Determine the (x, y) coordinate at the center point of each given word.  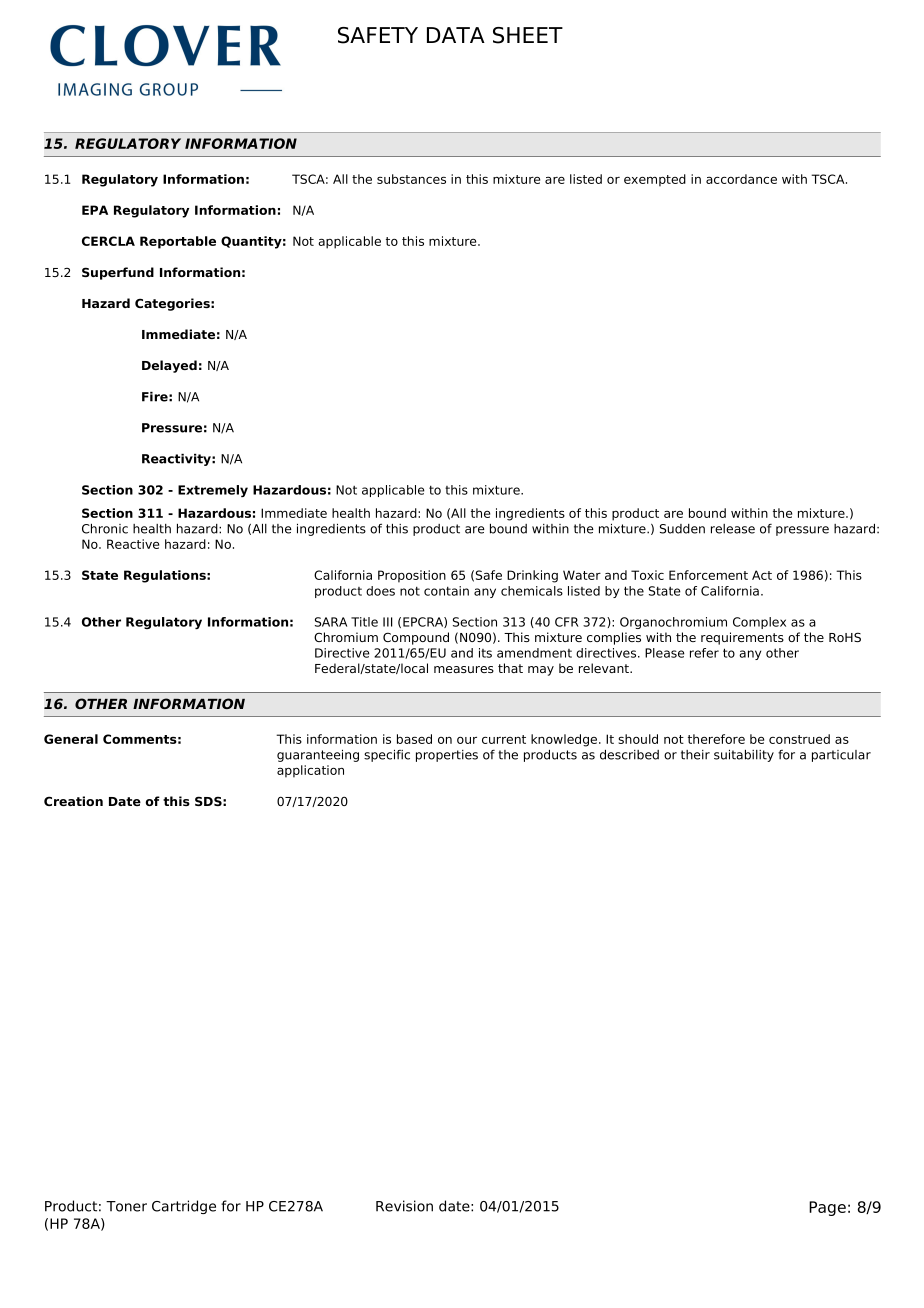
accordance (741, 179)
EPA (95, 210)
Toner (126, 1206)
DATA (456, 35)
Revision (404, 1206)
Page (827, 1208)
